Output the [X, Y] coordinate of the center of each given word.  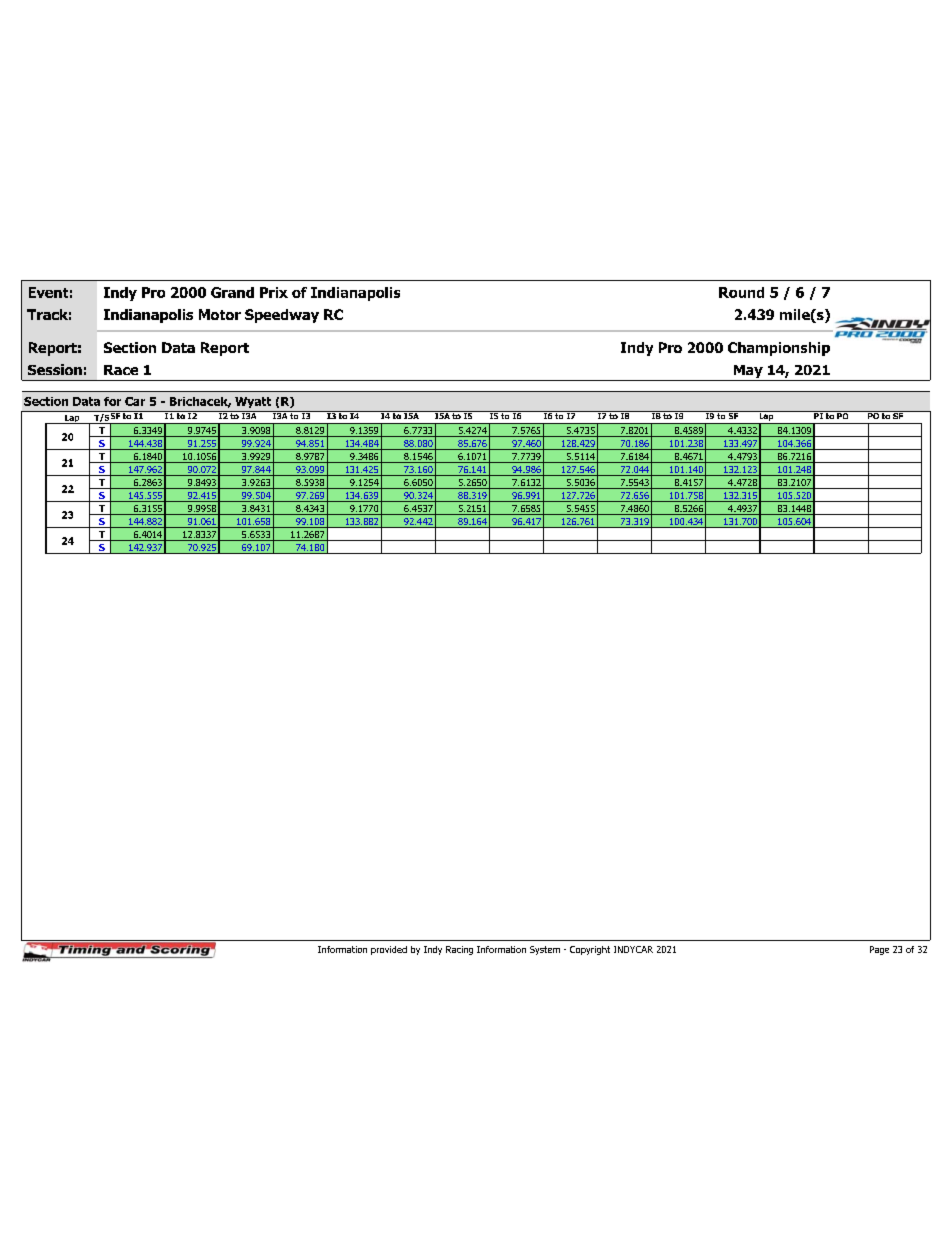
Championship [779, 349]
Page [879, 950]
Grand [232, 292]
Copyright [590, 950]
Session [55, 369]
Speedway [282, 316]
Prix [274, 292]
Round [741, 292]
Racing [459, 950]
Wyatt [253, 402]
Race [121, 370]
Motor [220, 314]
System [545, 950]
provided [389, 950]
